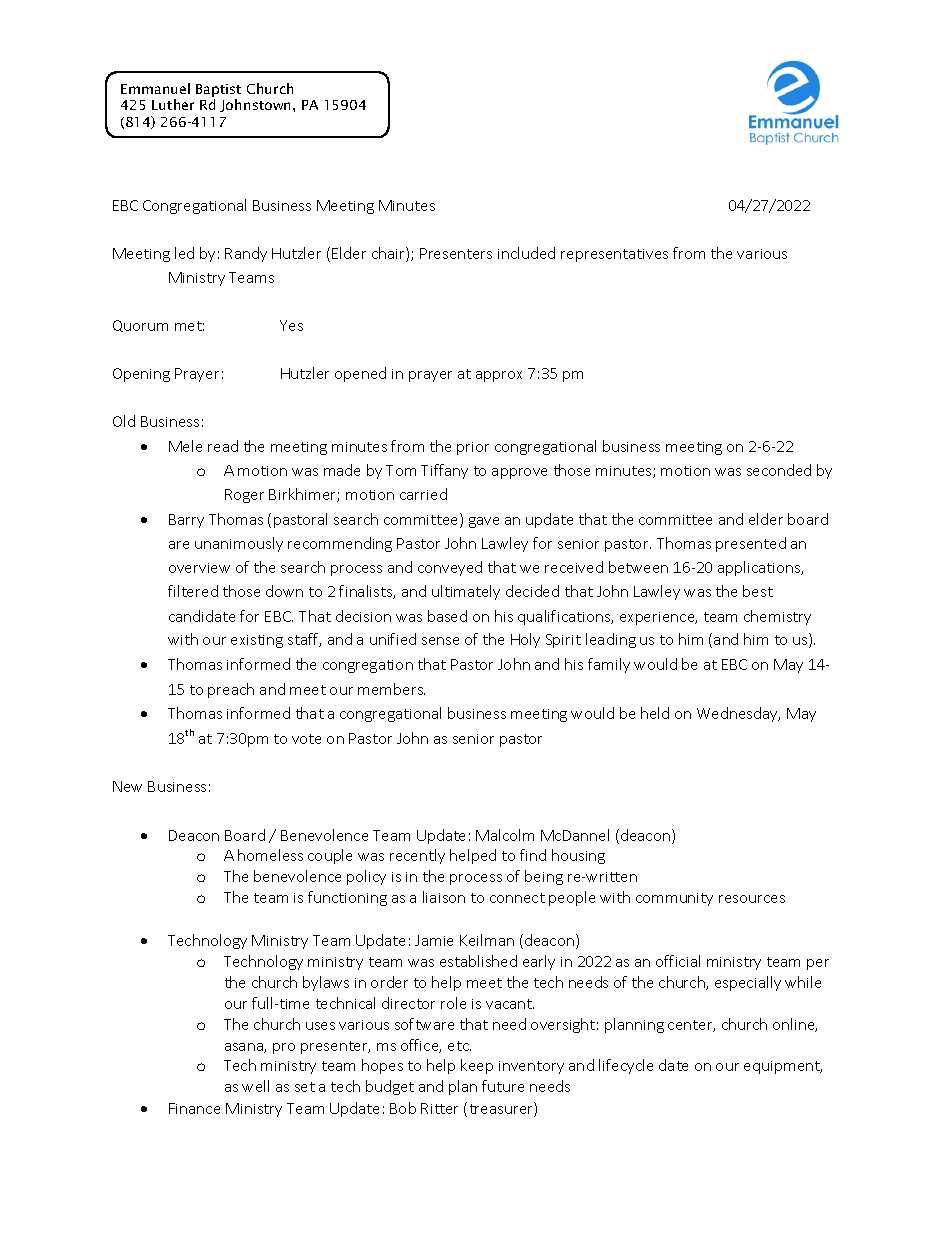  I want to click on Finance, so click(194, 1108).
